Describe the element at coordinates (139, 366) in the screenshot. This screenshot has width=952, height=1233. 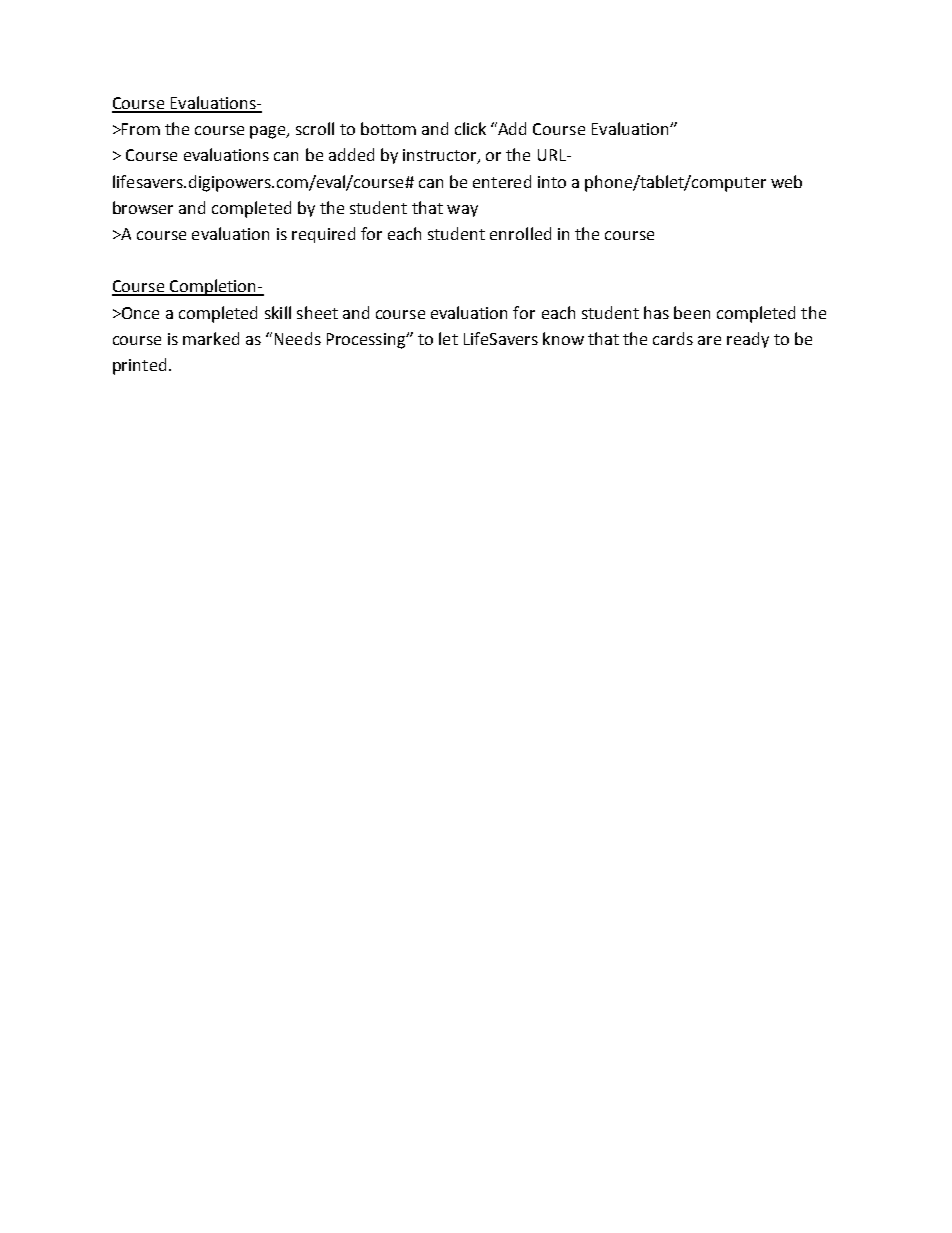
I see `printed` at that location.
